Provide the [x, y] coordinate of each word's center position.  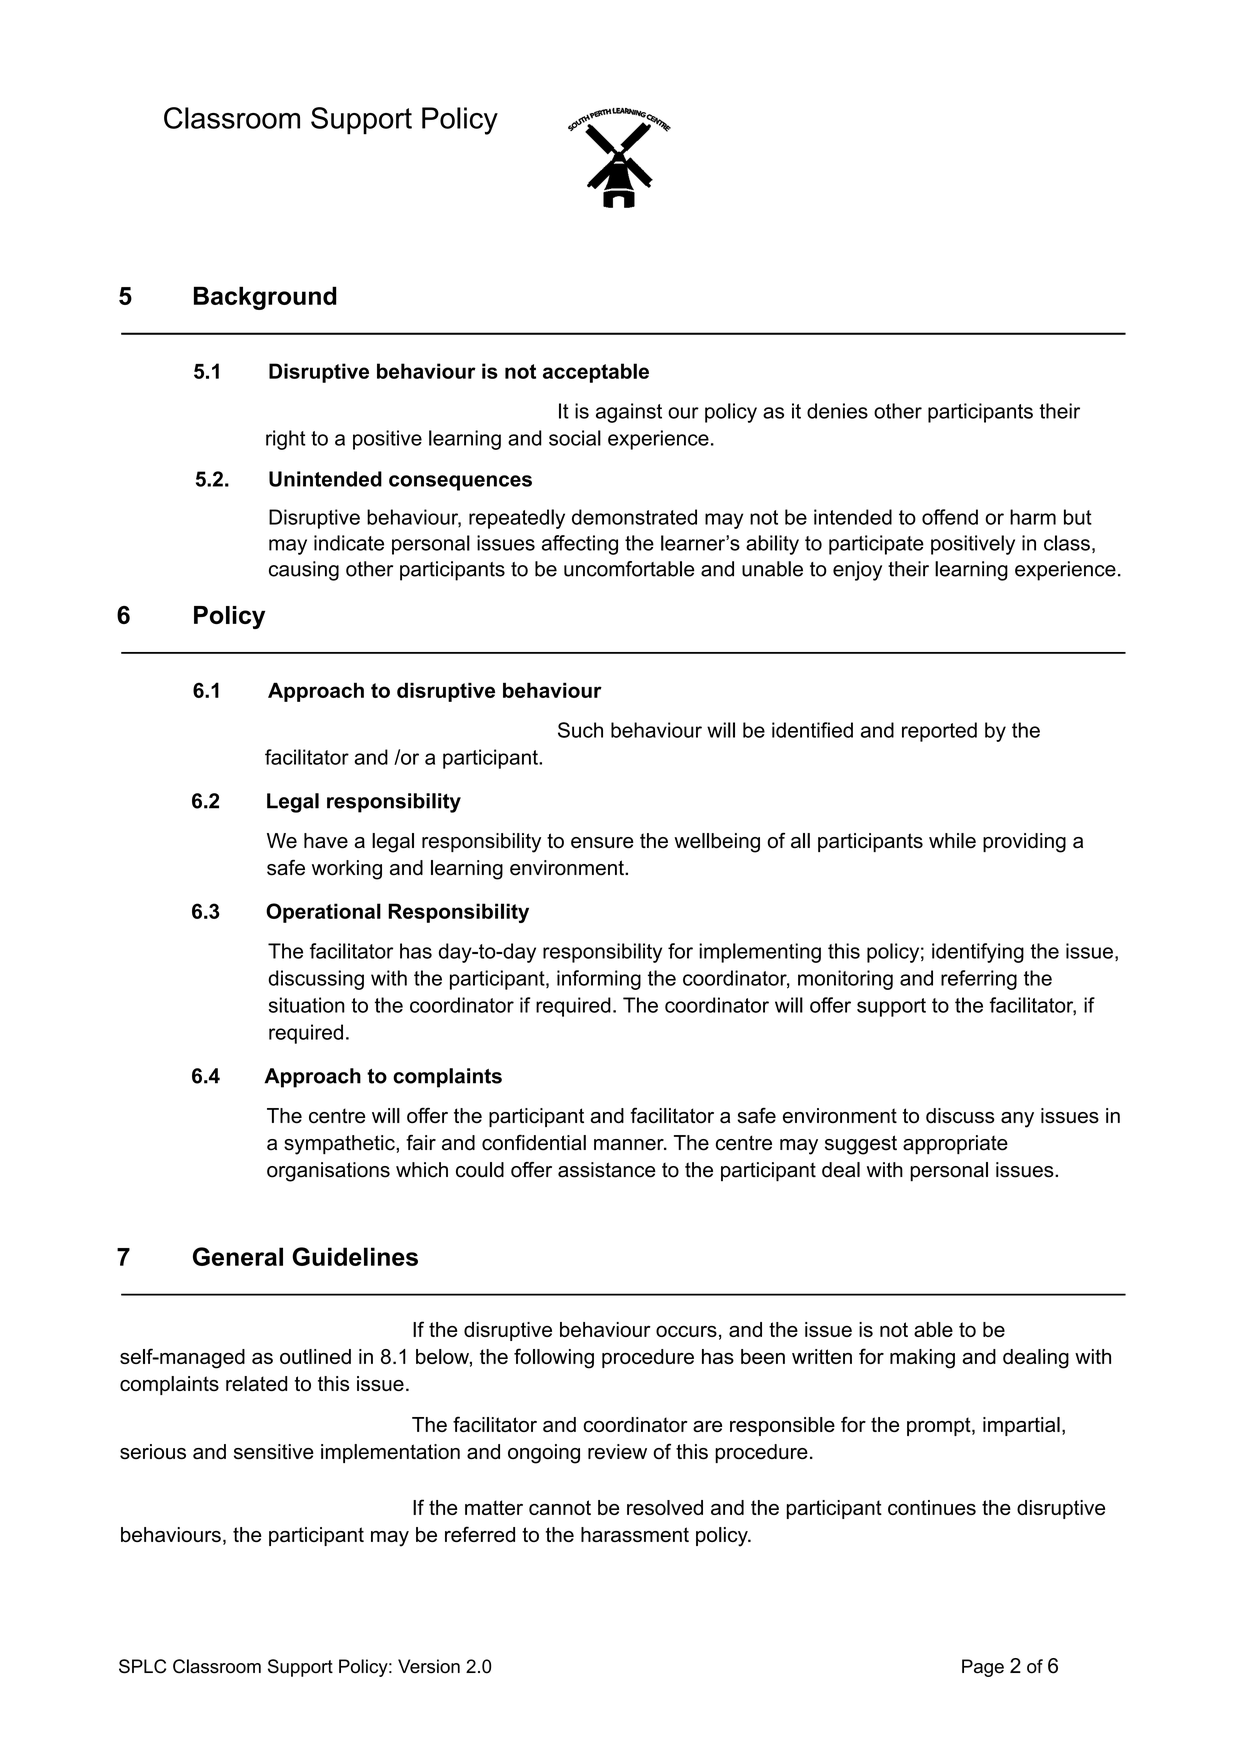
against [629, 413]
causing [304, 571]
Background [265, 298]
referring [979, 980]
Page [983, 1668]
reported [939, 732]
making [922, 1359]
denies [837, 411]
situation [307, 1005]
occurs [686, 1331]
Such [580, 730]
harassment [635, 1534]
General [238, 1256]
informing [599, 980]
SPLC [142, 1666]
